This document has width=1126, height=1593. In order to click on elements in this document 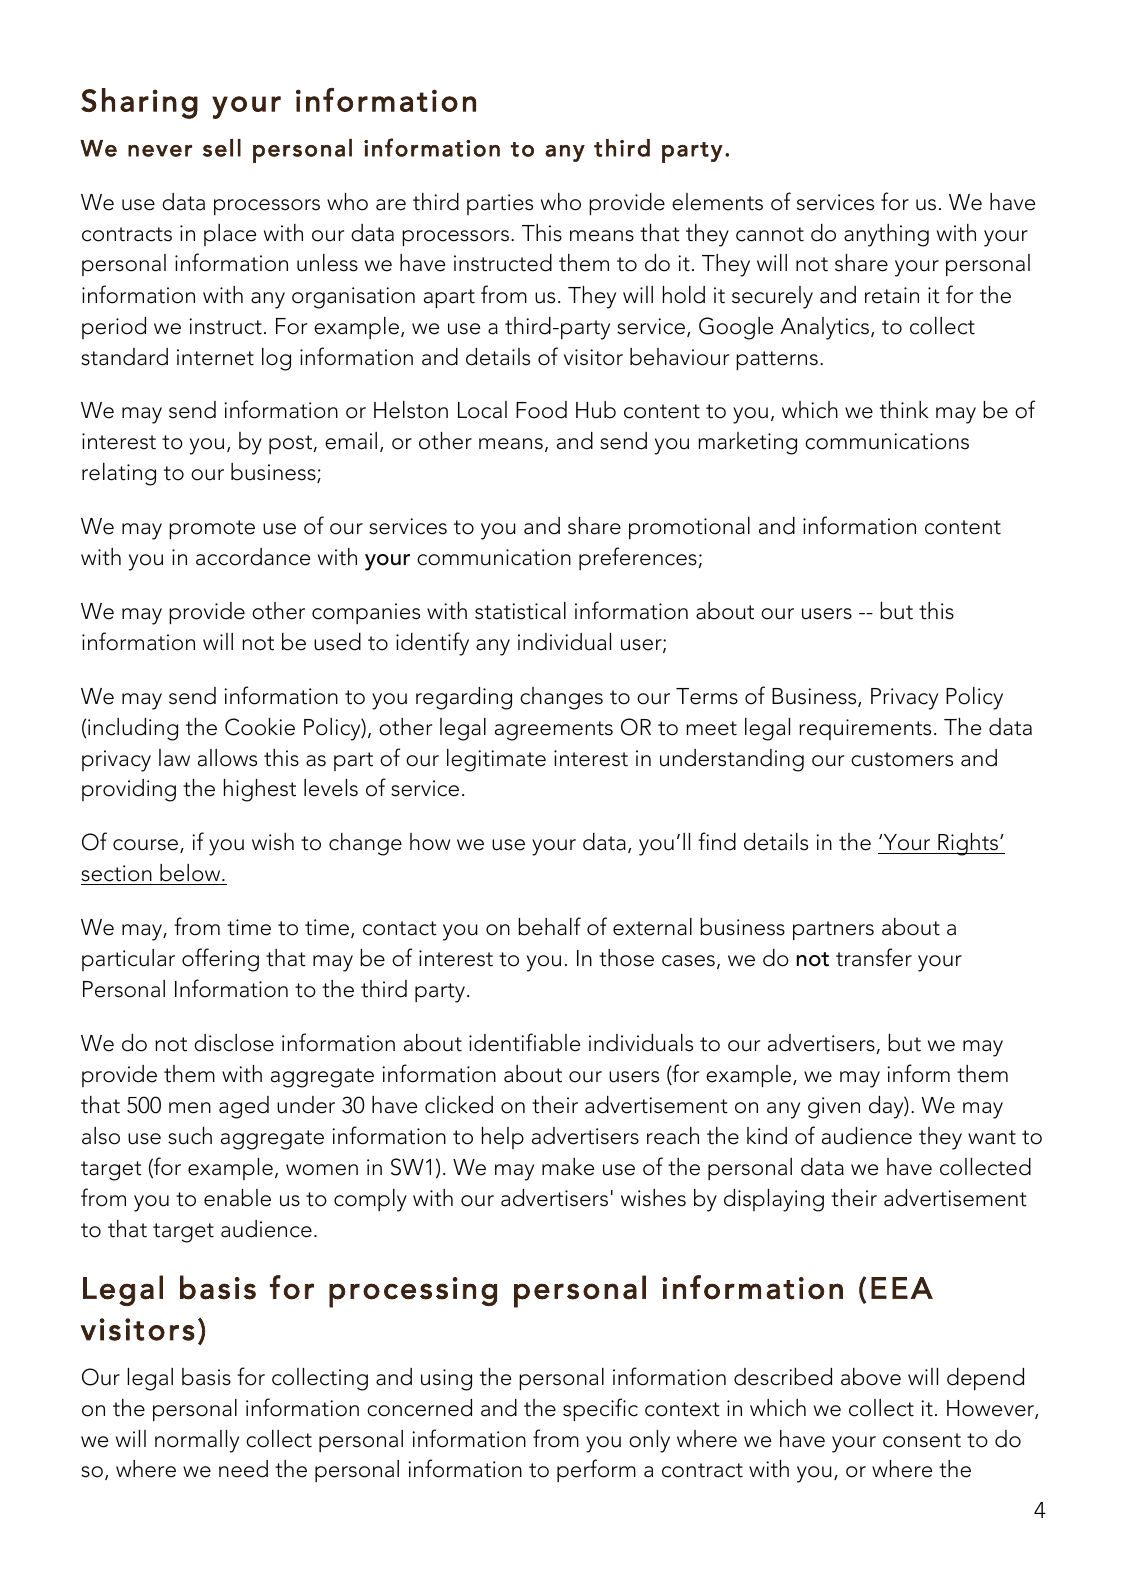, I will do `click(717, 202)`.
